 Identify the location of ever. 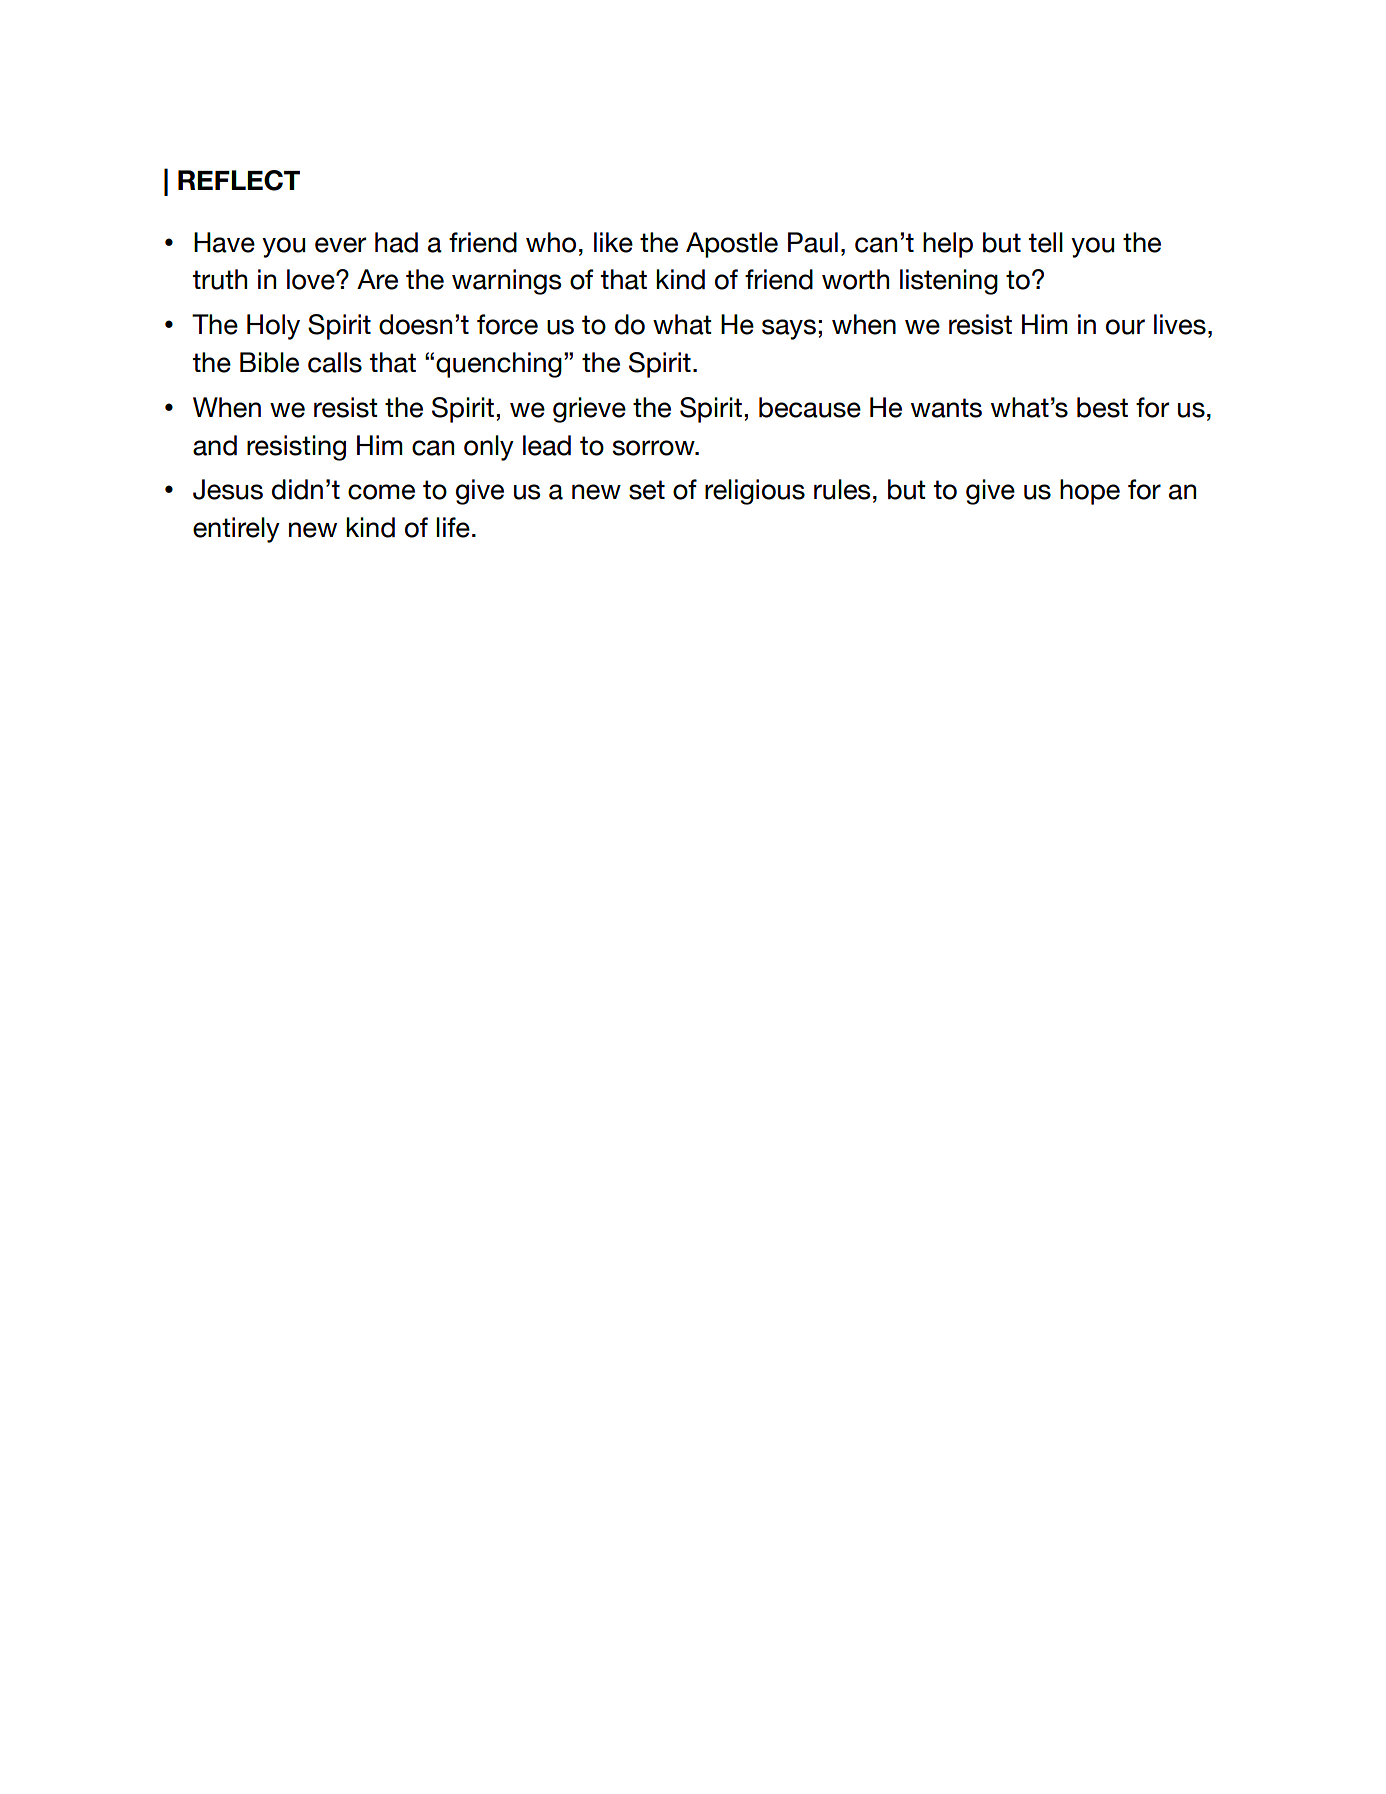
(340, 245).
